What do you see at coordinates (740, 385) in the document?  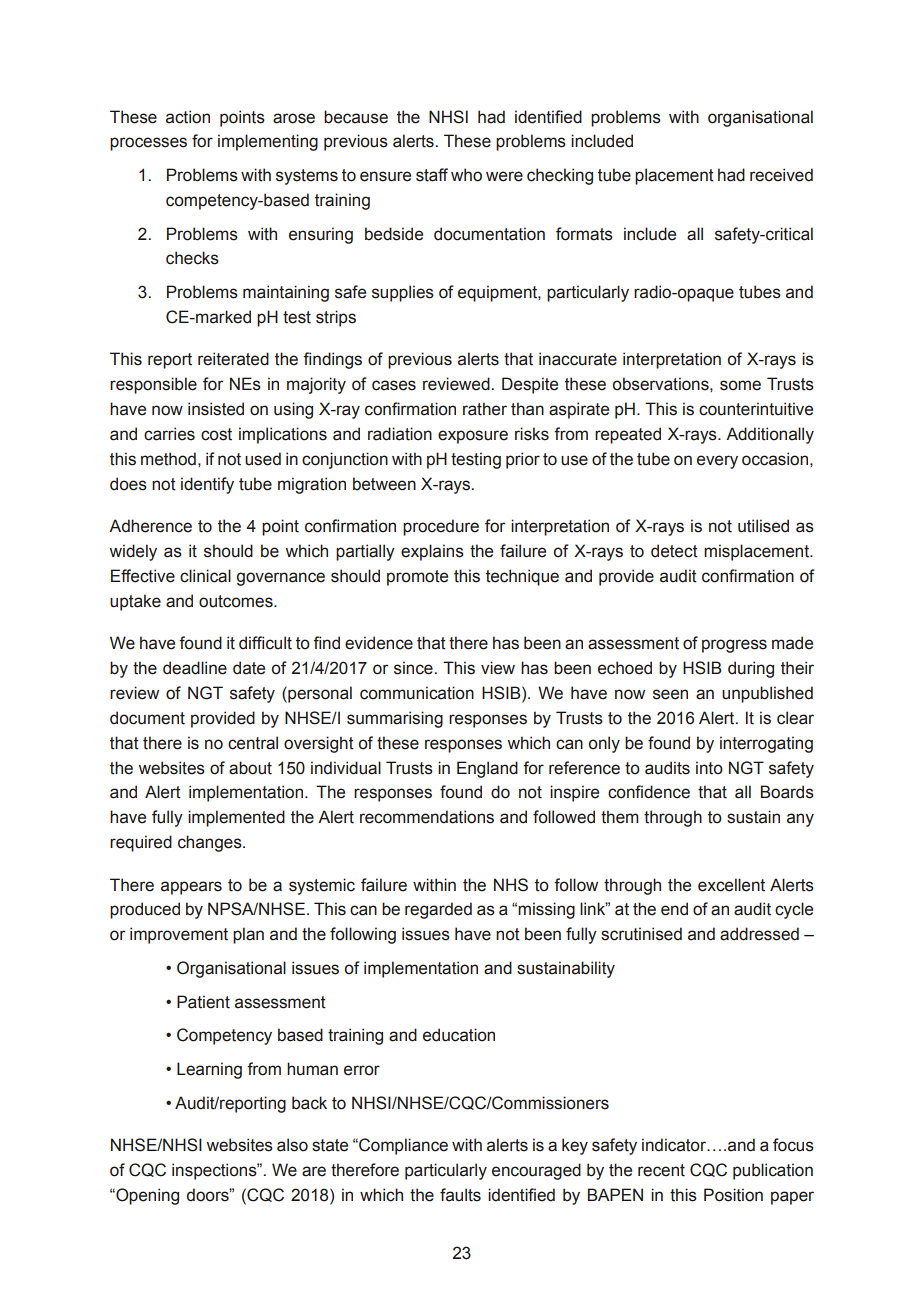 I see `some` at bounding box center [740, 385].
